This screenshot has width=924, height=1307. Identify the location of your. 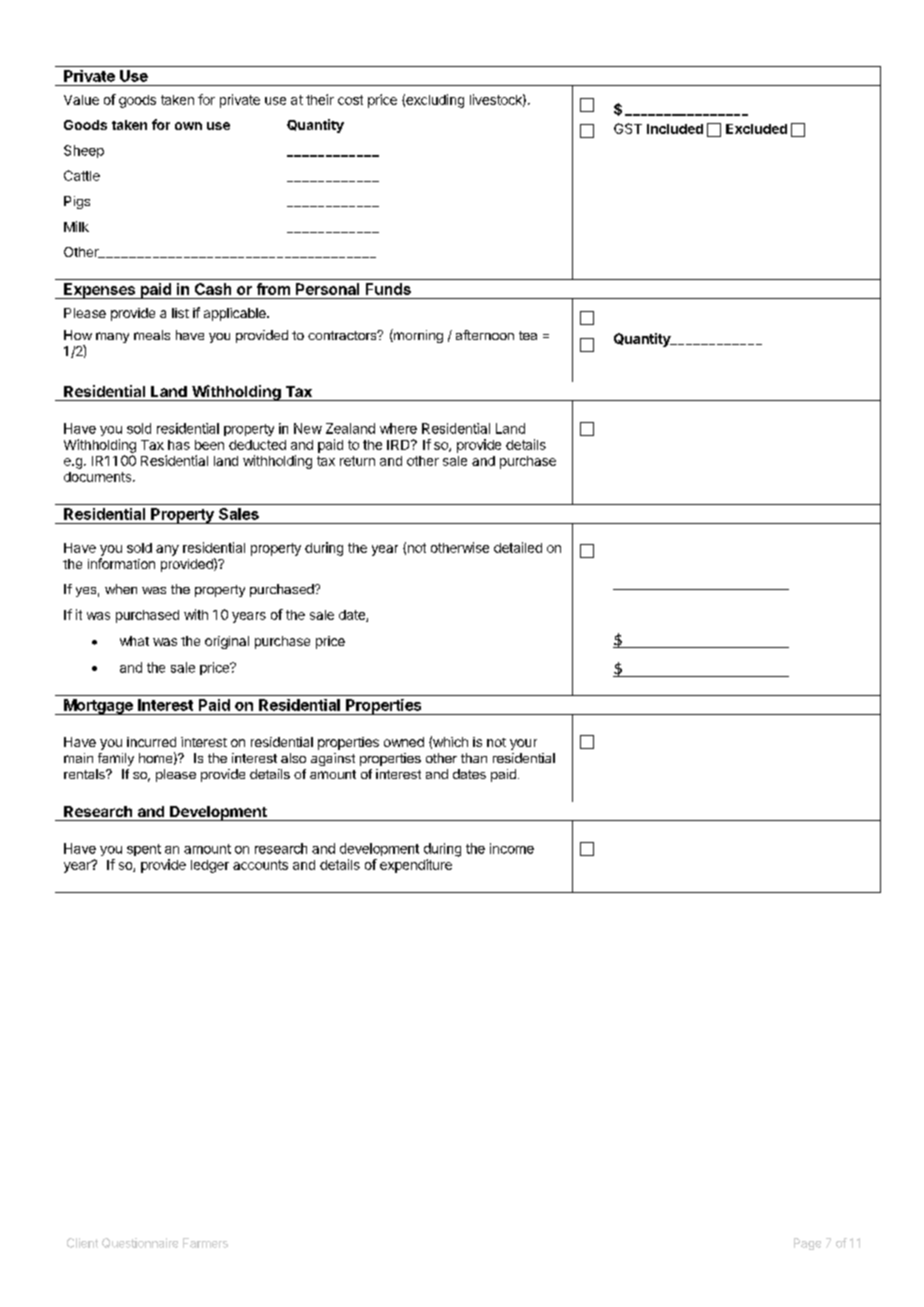
(523, 744).
